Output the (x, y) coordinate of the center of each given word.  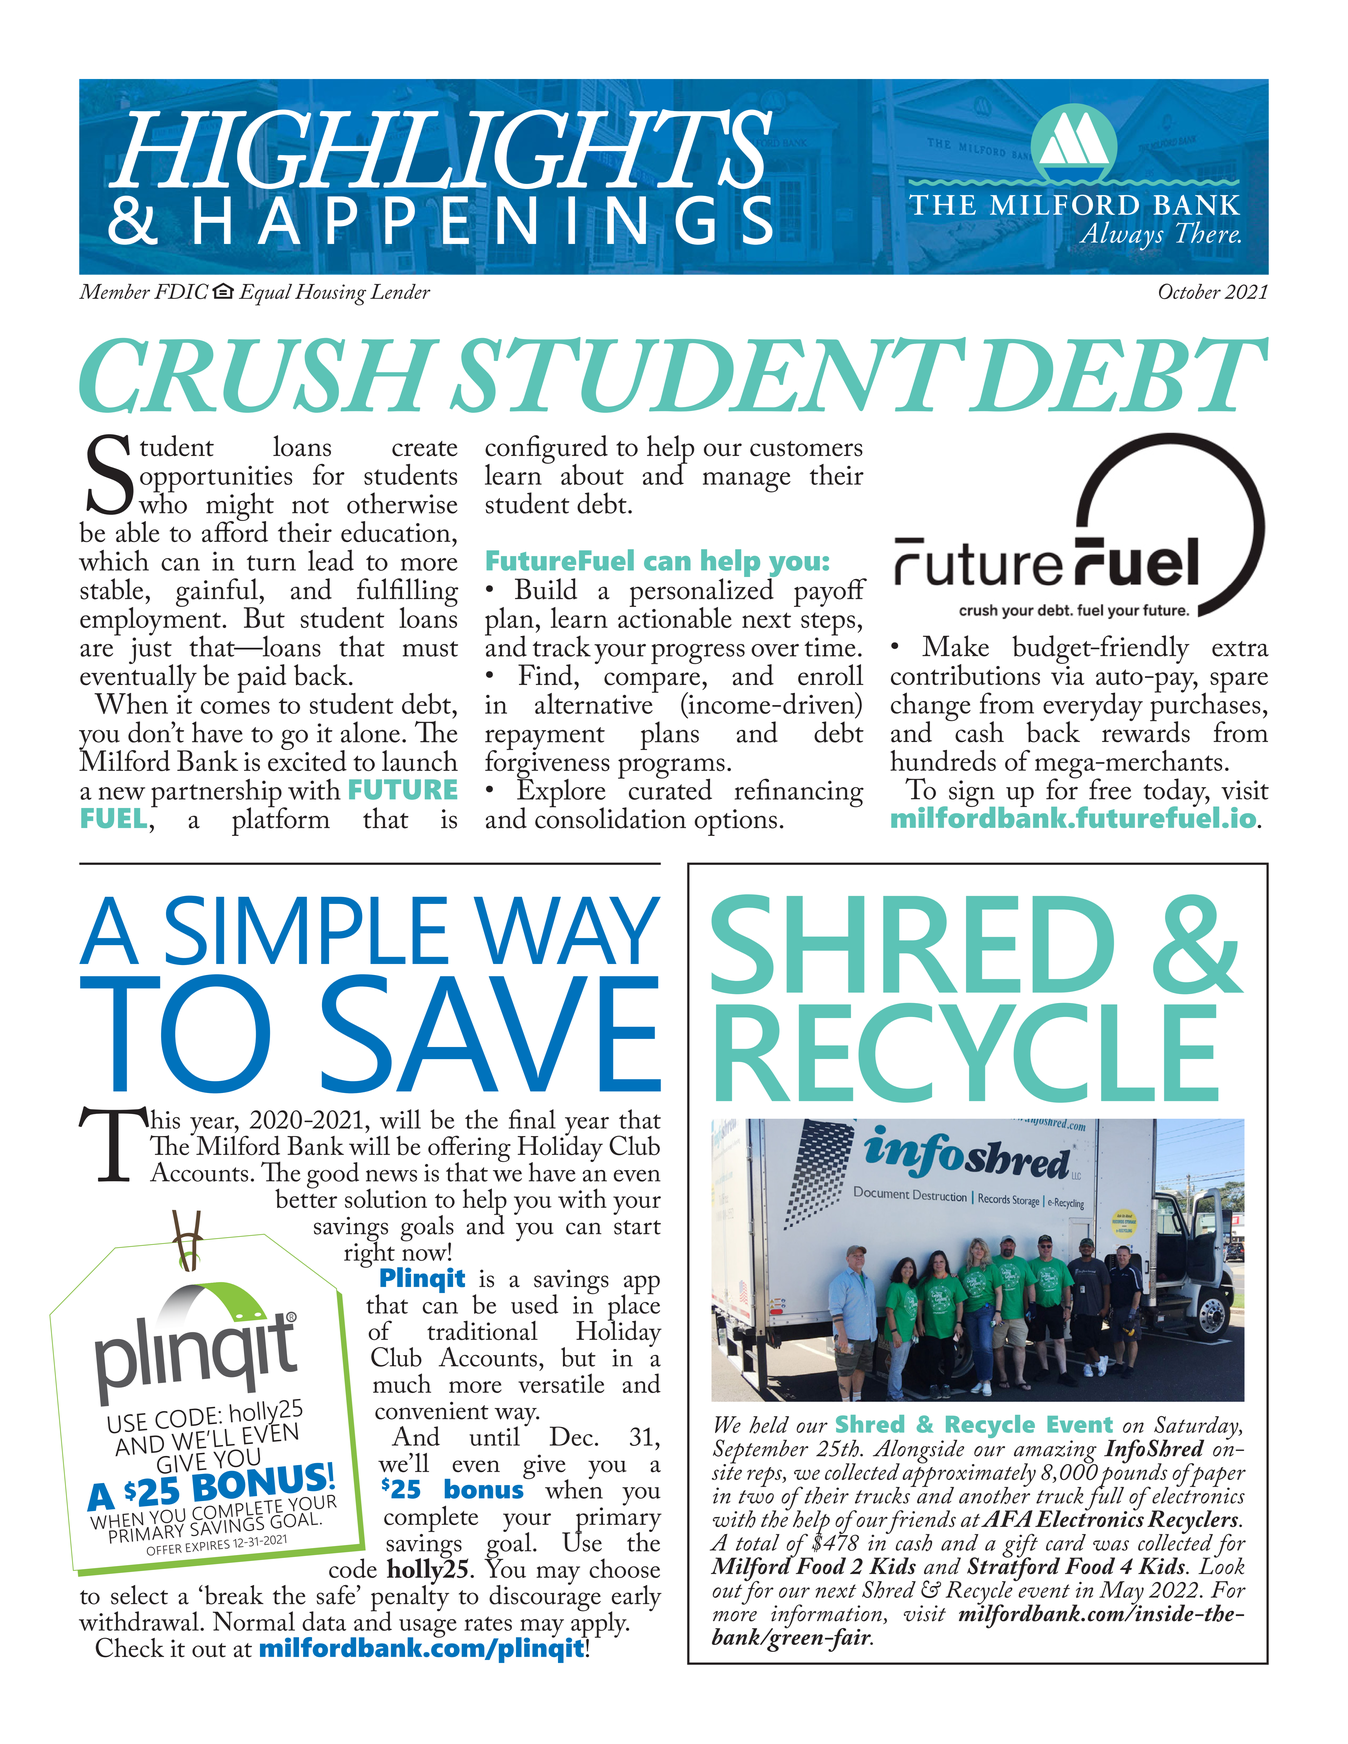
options (736, 822)
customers (806, 449)
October (1190, 291)
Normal (254, 1621)
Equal (265, 295)
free (1110, 789)
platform (281, 820)
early (635, 1599)
